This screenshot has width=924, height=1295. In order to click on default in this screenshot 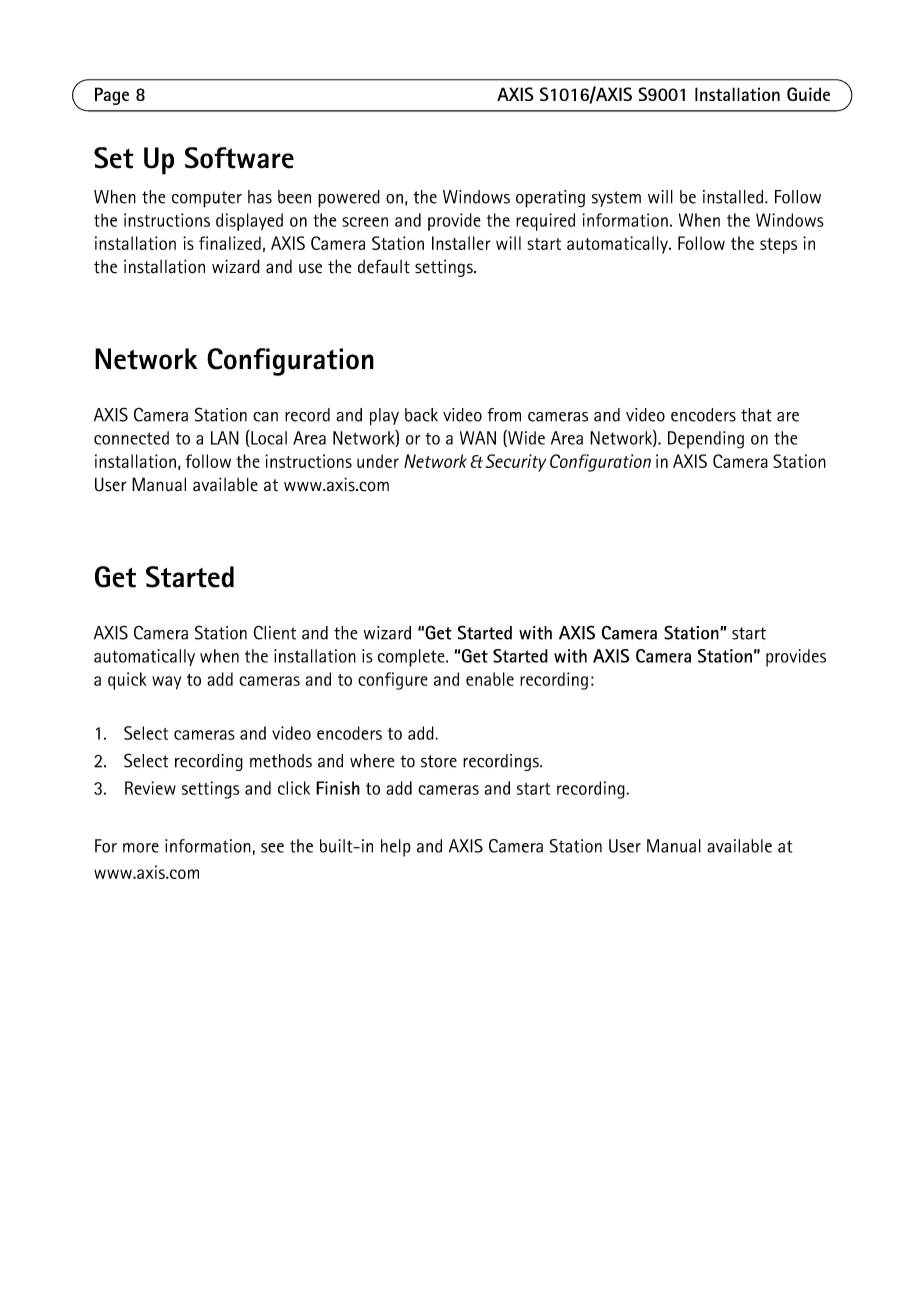, I will do `click(384, 266)`.
